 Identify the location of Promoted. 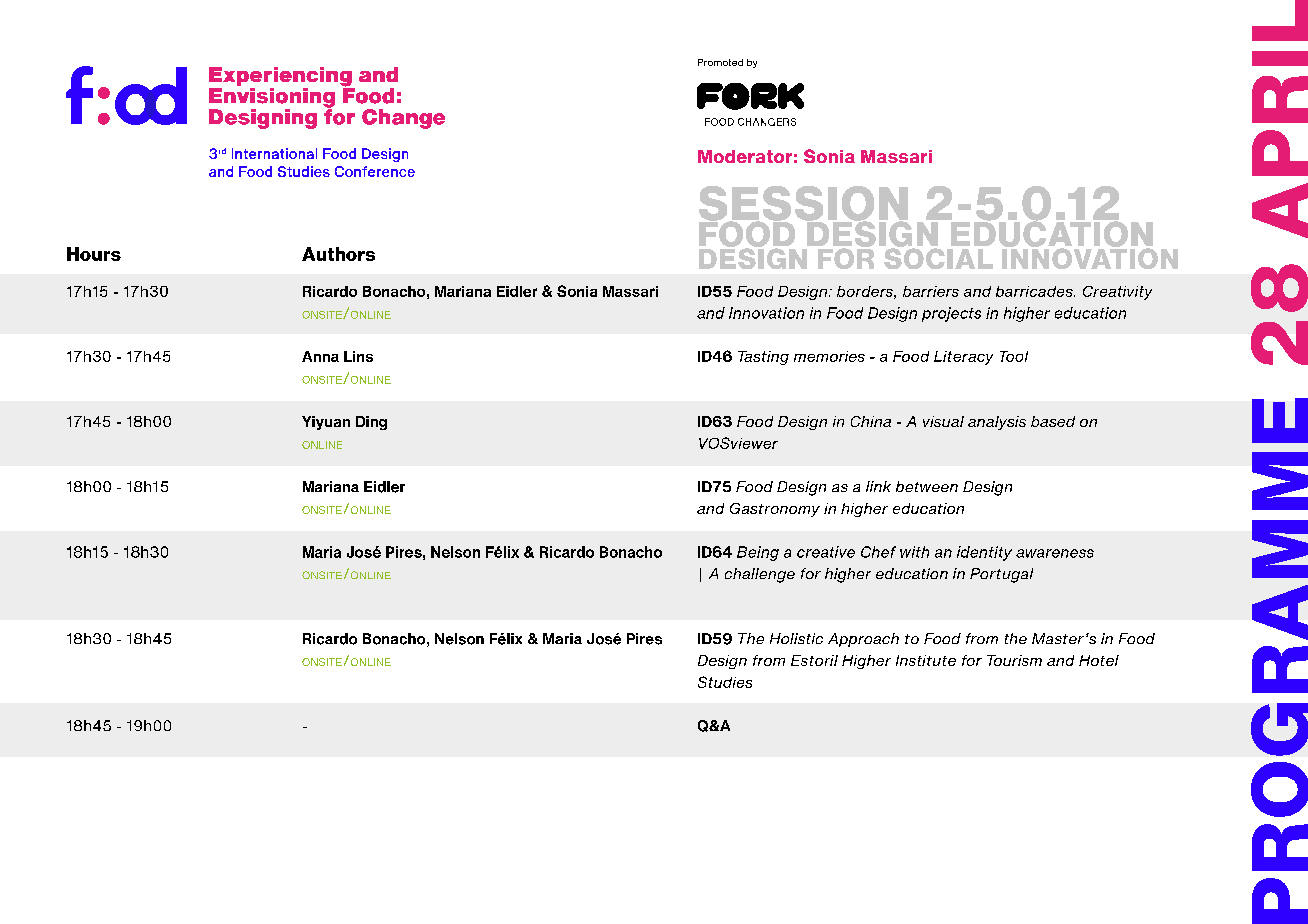
(720, 62).
